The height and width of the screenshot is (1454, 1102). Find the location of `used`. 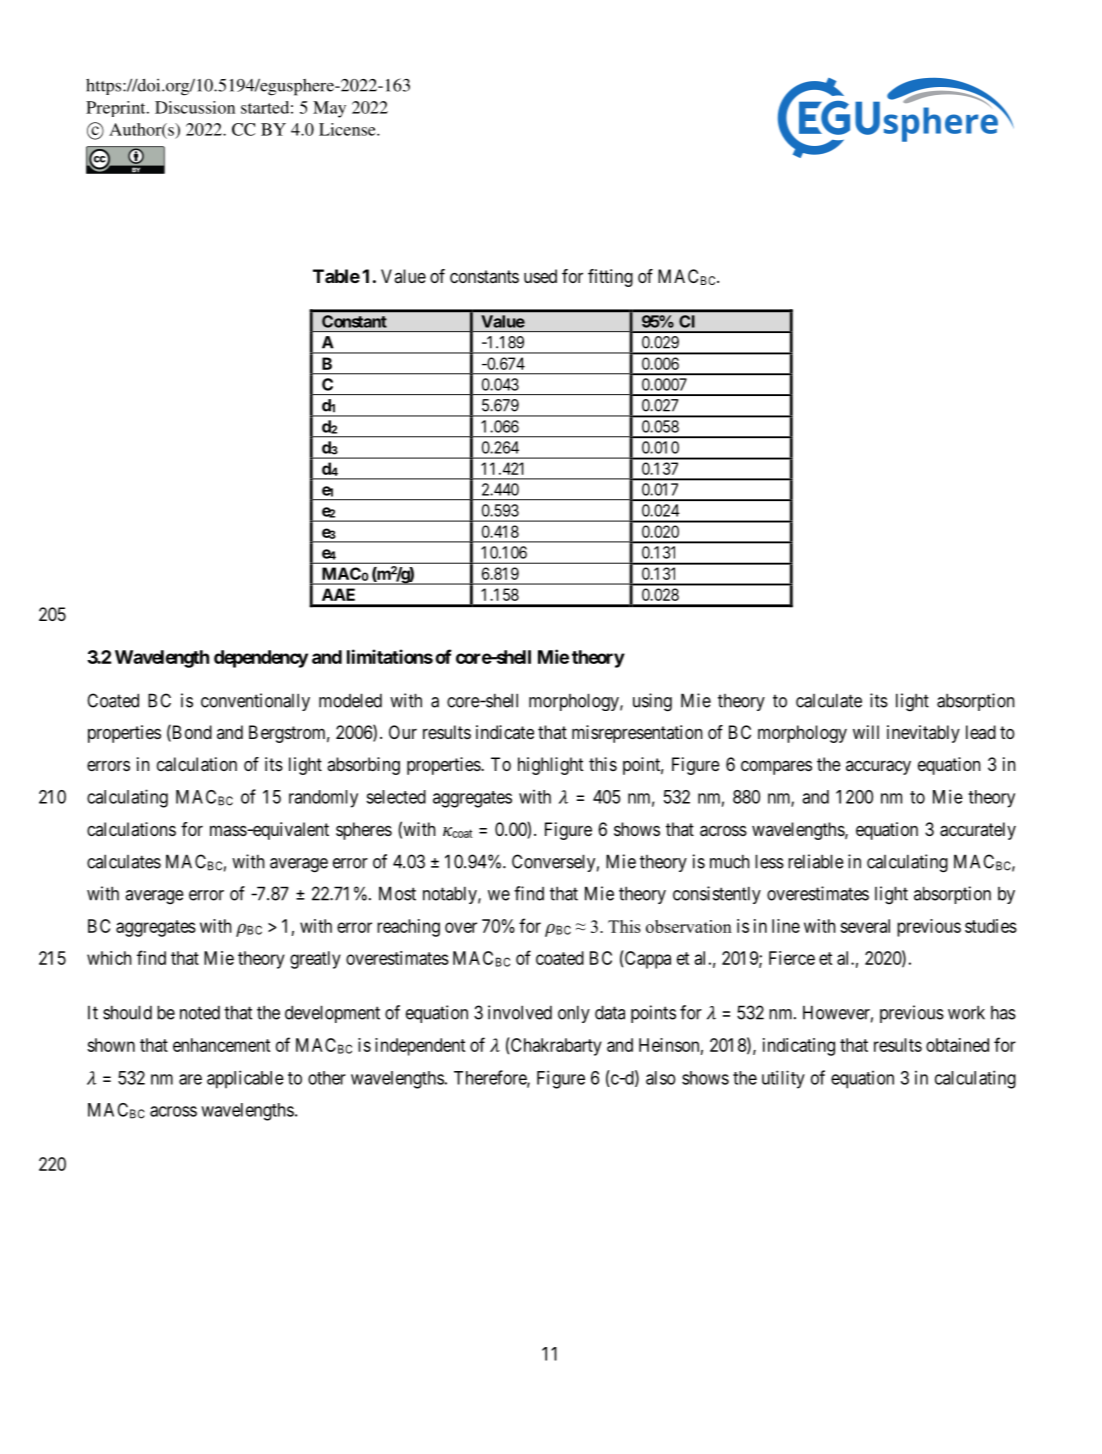

used is located at coordinates (540, 276).
